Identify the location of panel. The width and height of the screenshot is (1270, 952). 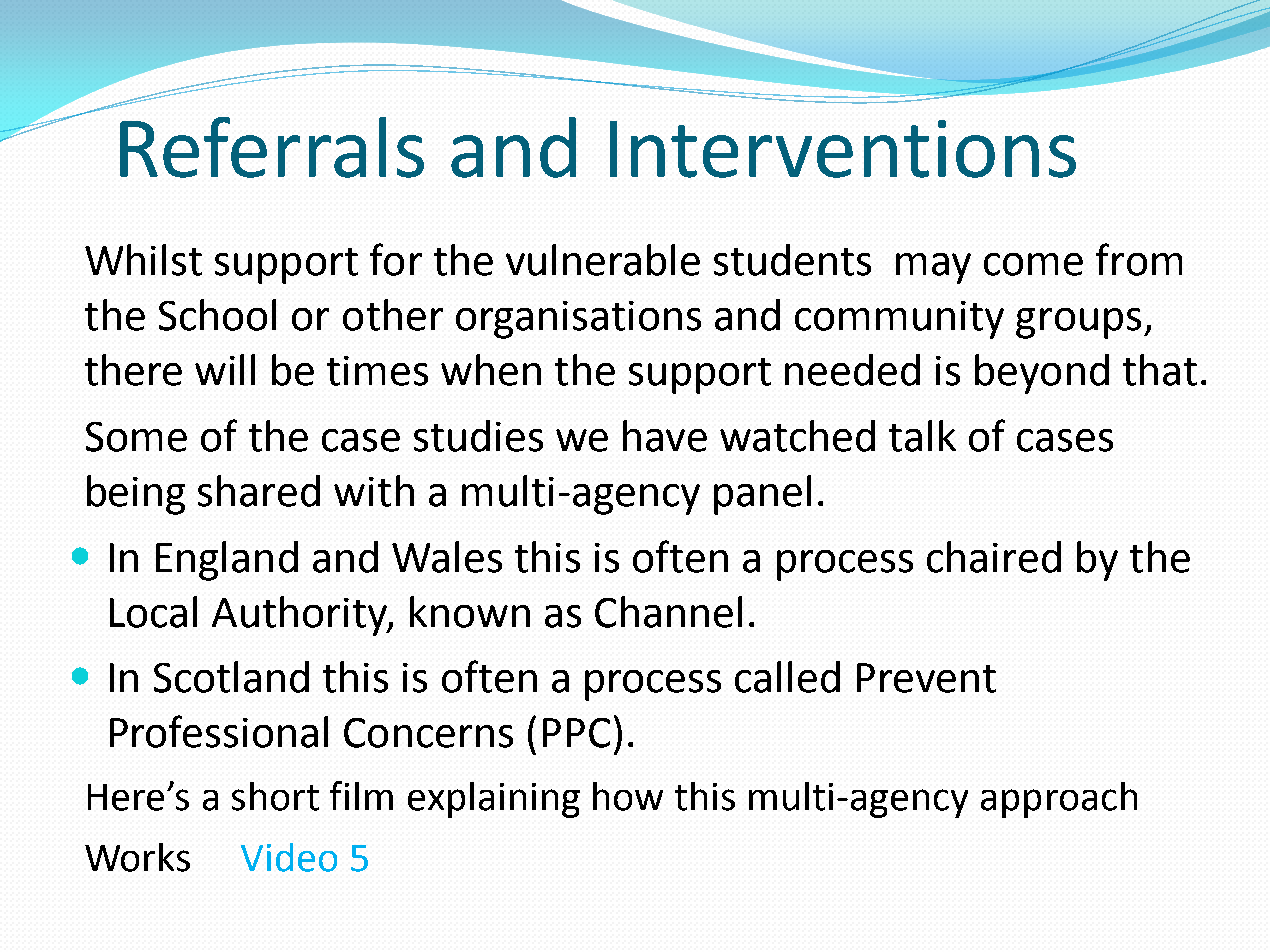
(762, 495).
